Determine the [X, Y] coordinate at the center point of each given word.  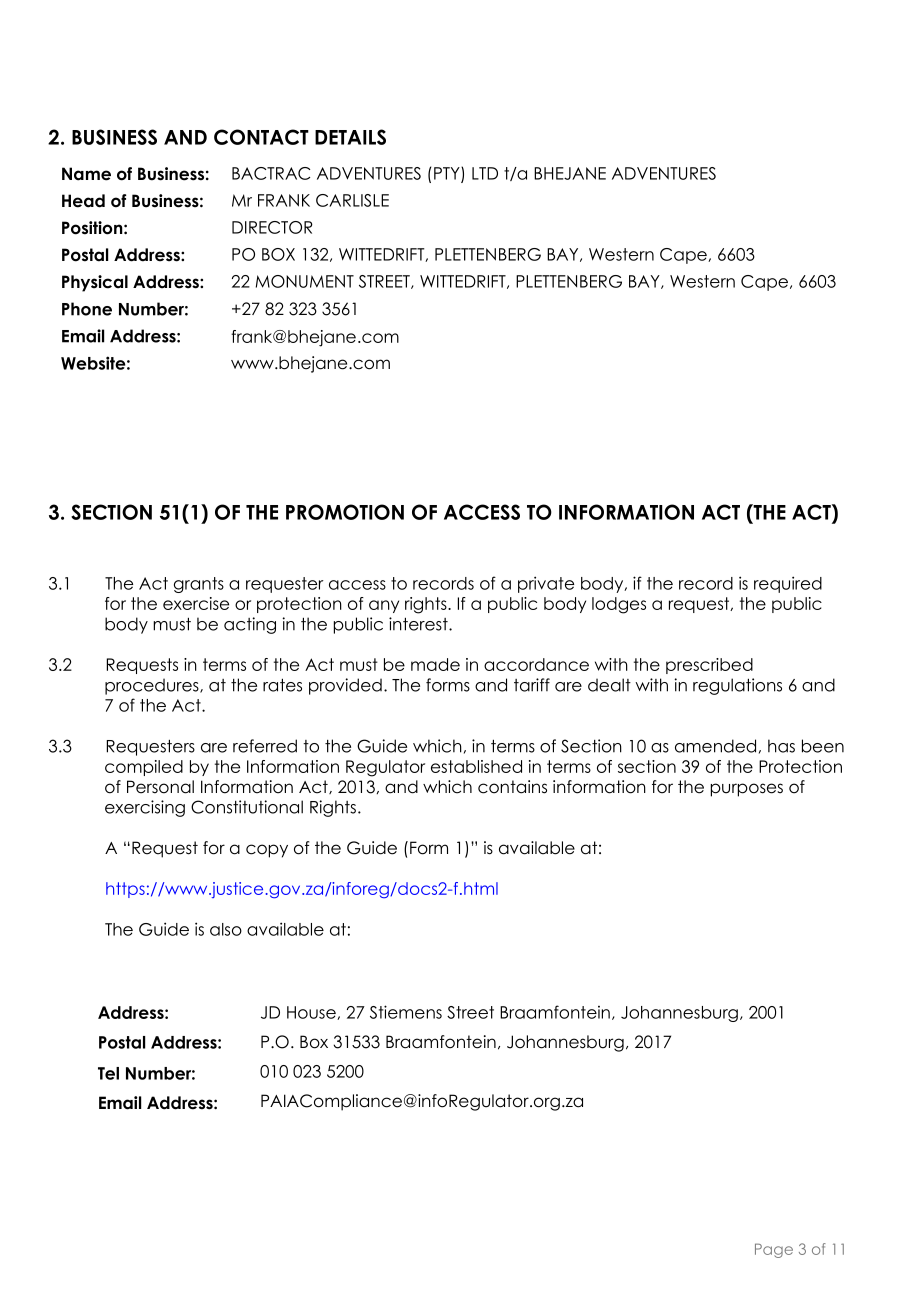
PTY [448, 174]
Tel [108, 1073]
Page [774, 1250]
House [312, 1013]
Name [86, 174]
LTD [485, 173]
